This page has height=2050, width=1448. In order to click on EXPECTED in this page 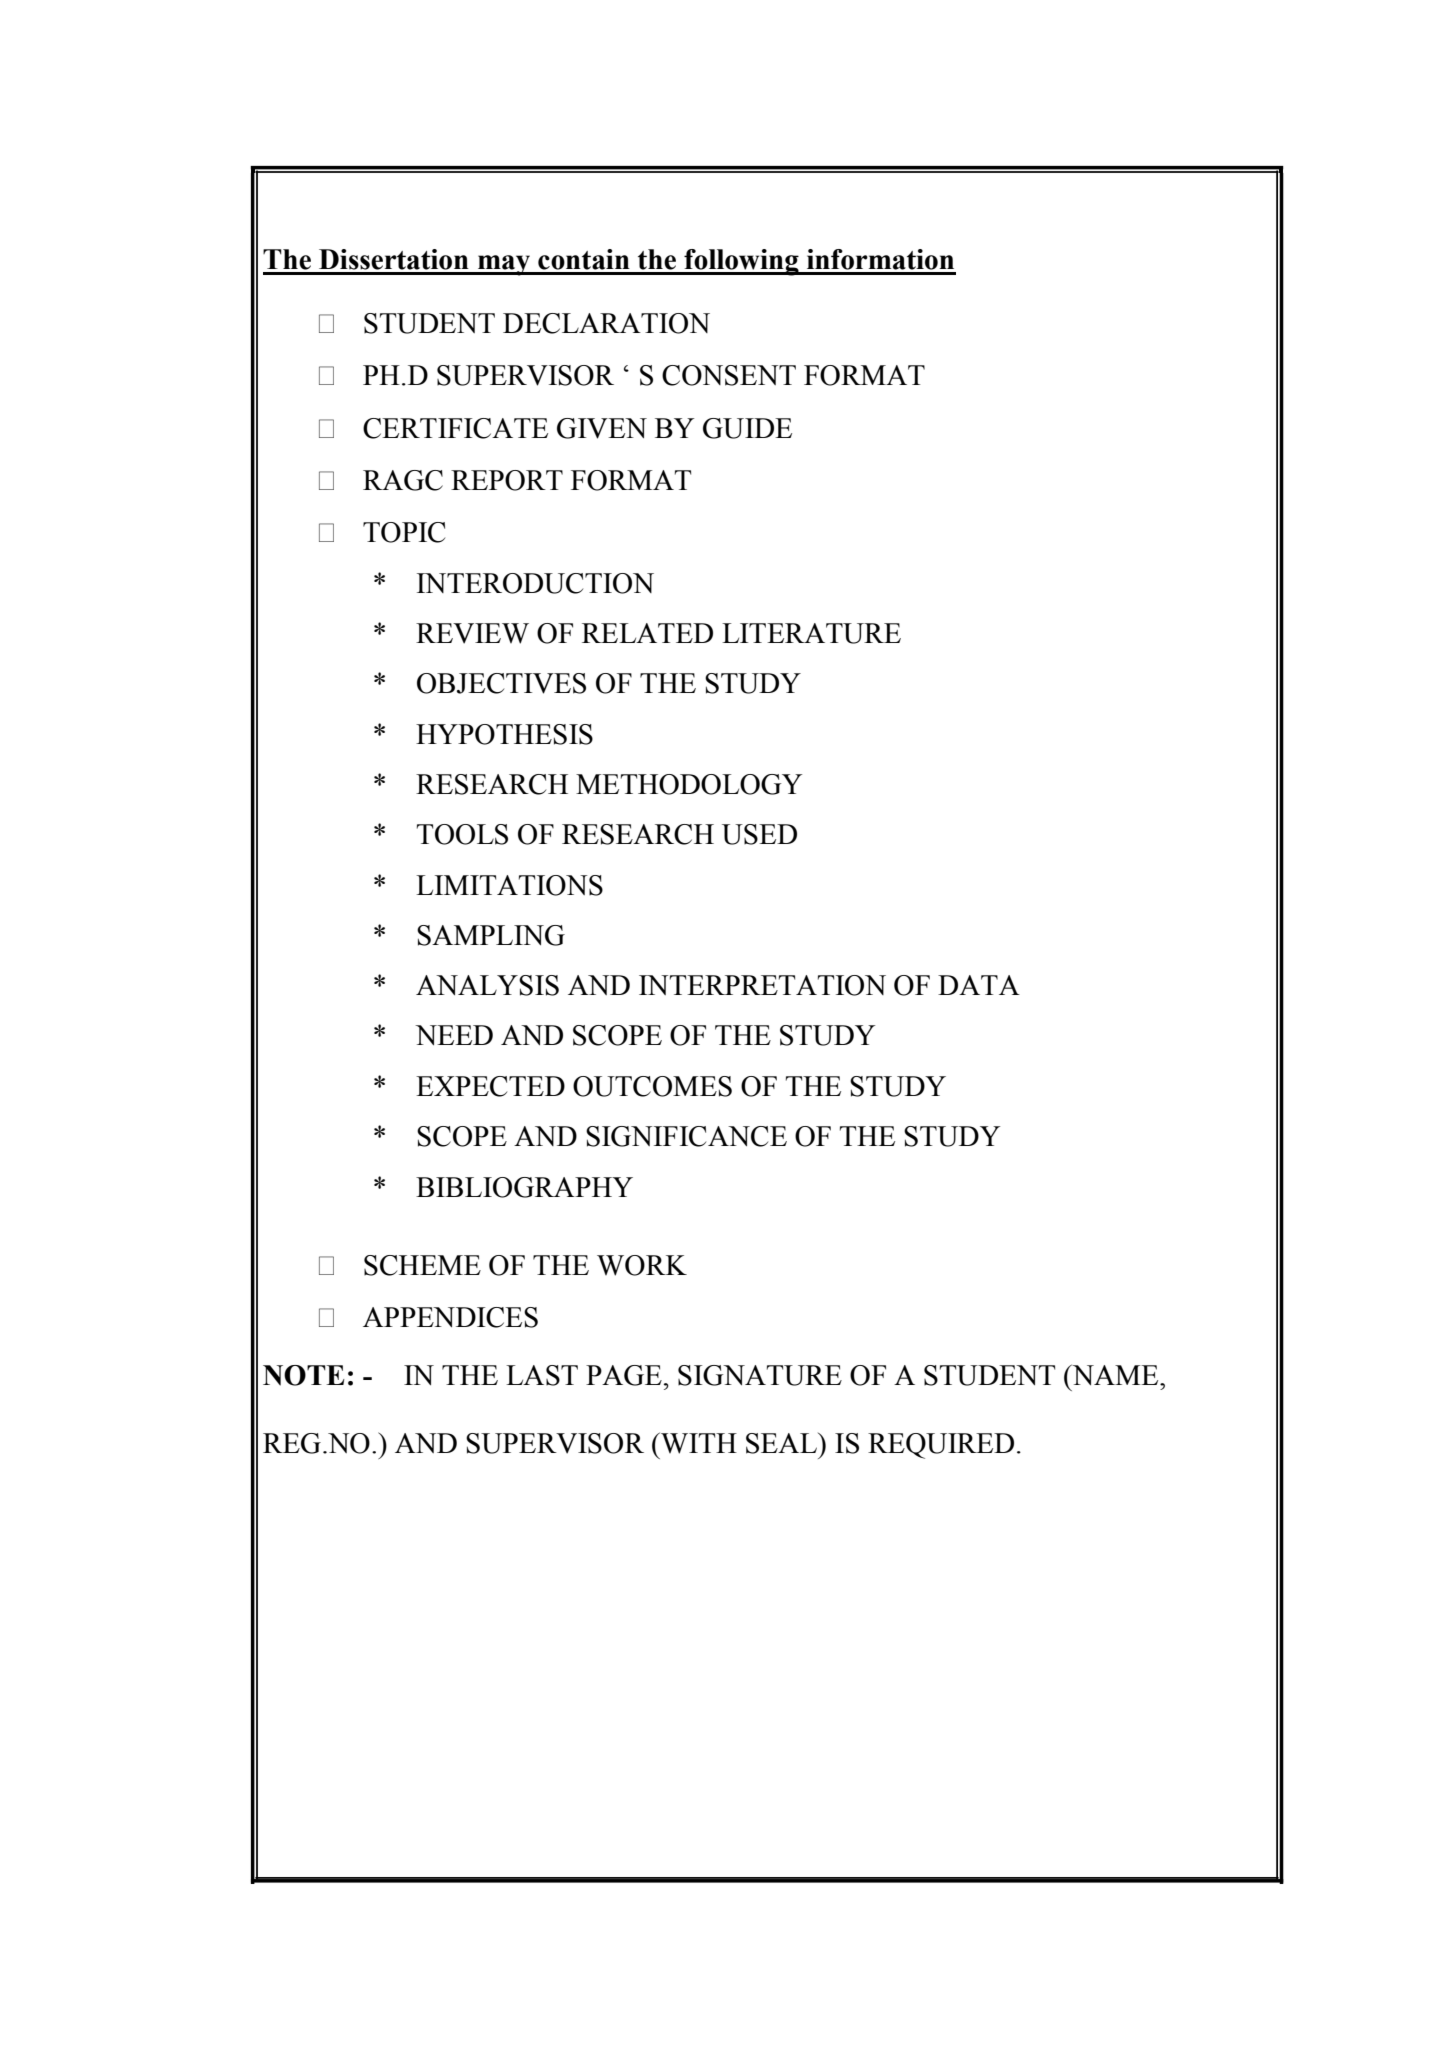, I will do `click(490, 1086)`.
